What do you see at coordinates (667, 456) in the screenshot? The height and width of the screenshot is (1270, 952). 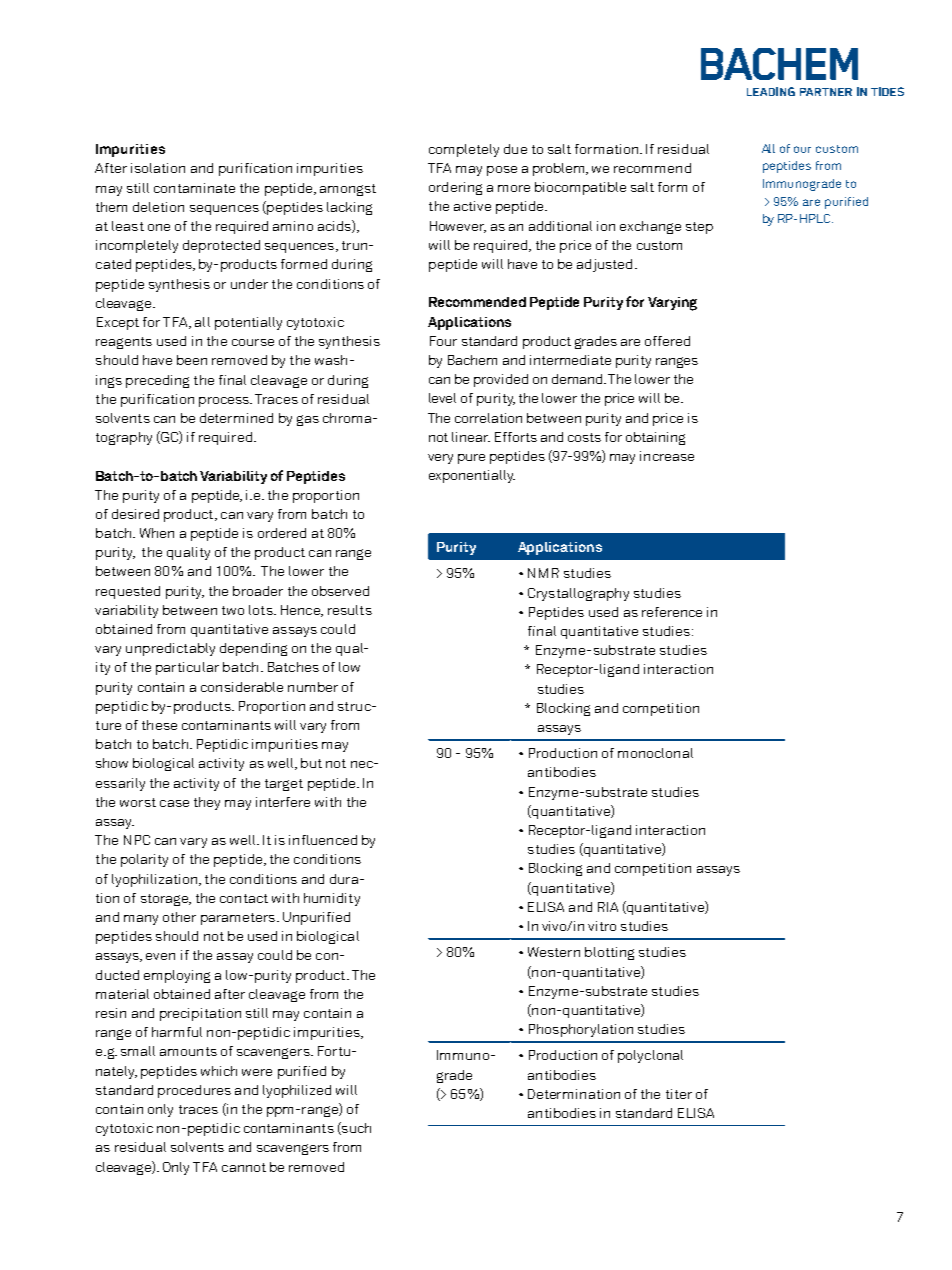 I see `increase` at bounding box center [667, 456].
